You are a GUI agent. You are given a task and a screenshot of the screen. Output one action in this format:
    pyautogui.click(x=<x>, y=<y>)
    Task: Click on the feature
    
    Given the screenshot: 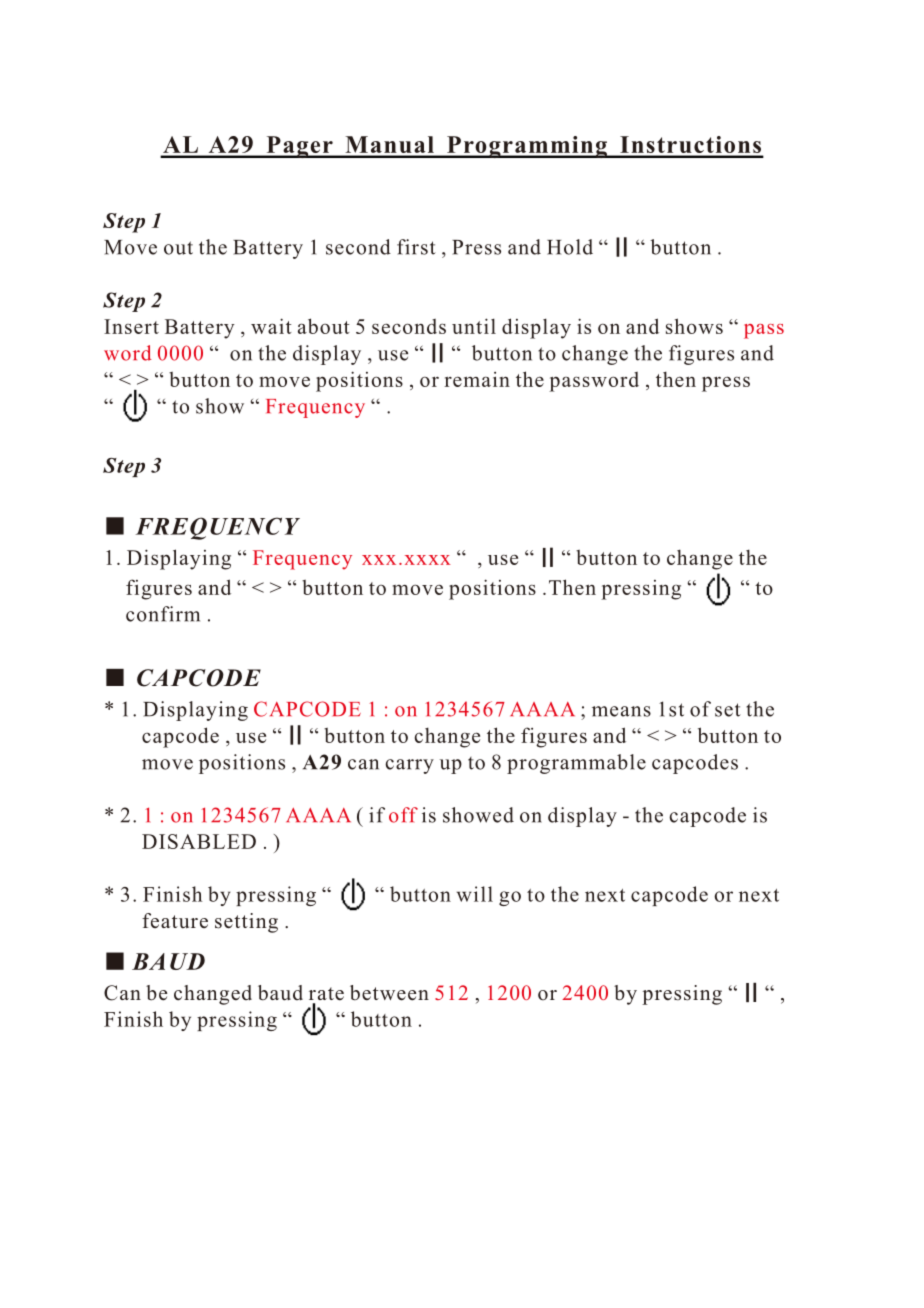 What is the action you would take?
    pyautogui.click(x=175, y=921)
